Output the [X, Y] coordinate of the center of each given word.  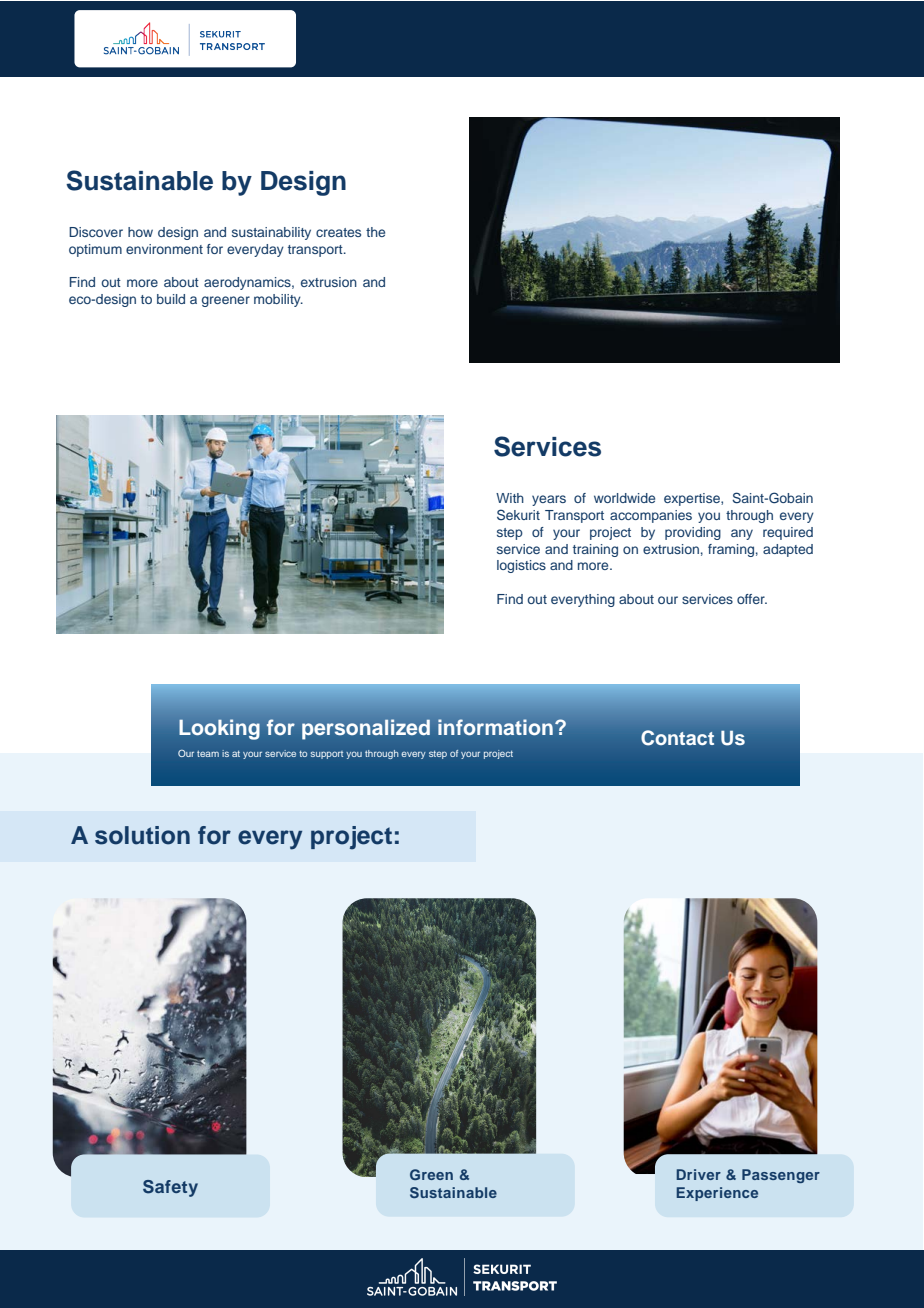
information [495, 727]
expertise [693, 499]
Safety [170, 1188]
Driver [699, 1174]
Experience [717, 1194]
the [375, 232]
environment [164, 249]
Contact [677, 738]
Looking [219, 729]
